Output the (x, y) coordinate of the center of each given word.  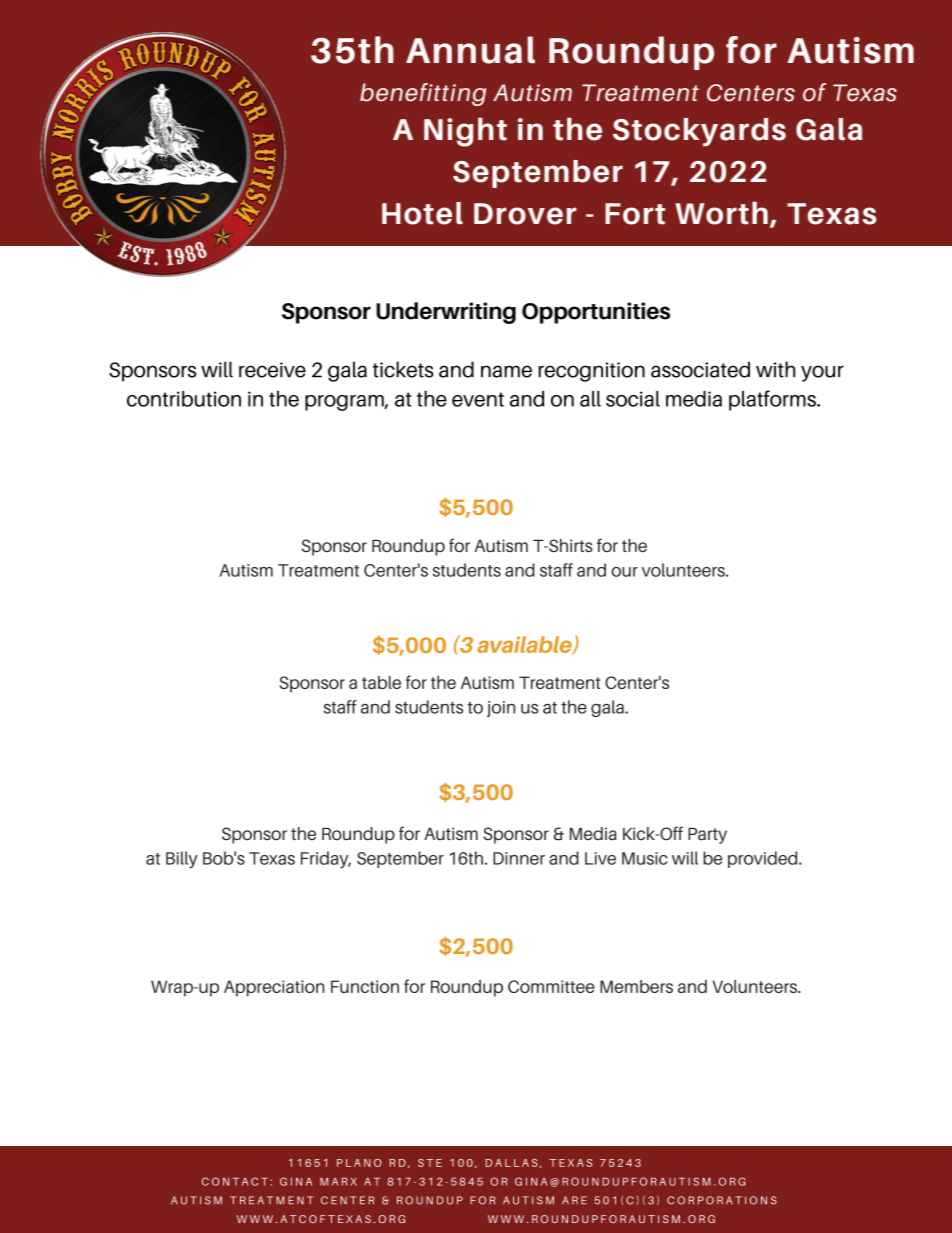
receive (272, 370)
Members (636, 986)
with (775, 369)
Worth (721, 213)
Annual (470, 50)
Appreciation (274, 988)
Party (707, 836)
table (381, 682)
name (506, 371)
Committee (551, 986)
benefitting (423, 94)
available (525, 645)
